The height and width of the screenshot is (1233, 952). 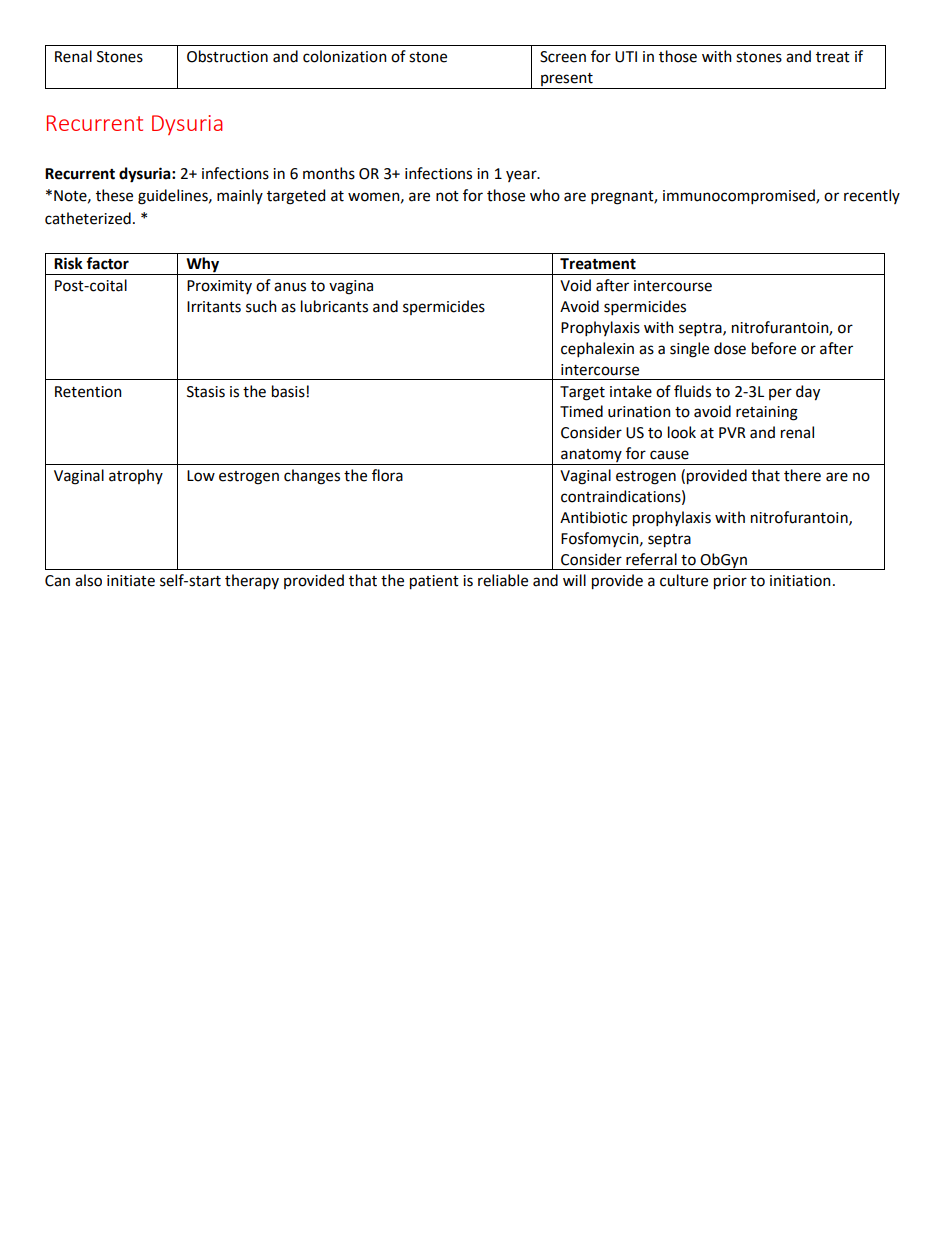 I want to click on these, so click(x=114, y=195).
